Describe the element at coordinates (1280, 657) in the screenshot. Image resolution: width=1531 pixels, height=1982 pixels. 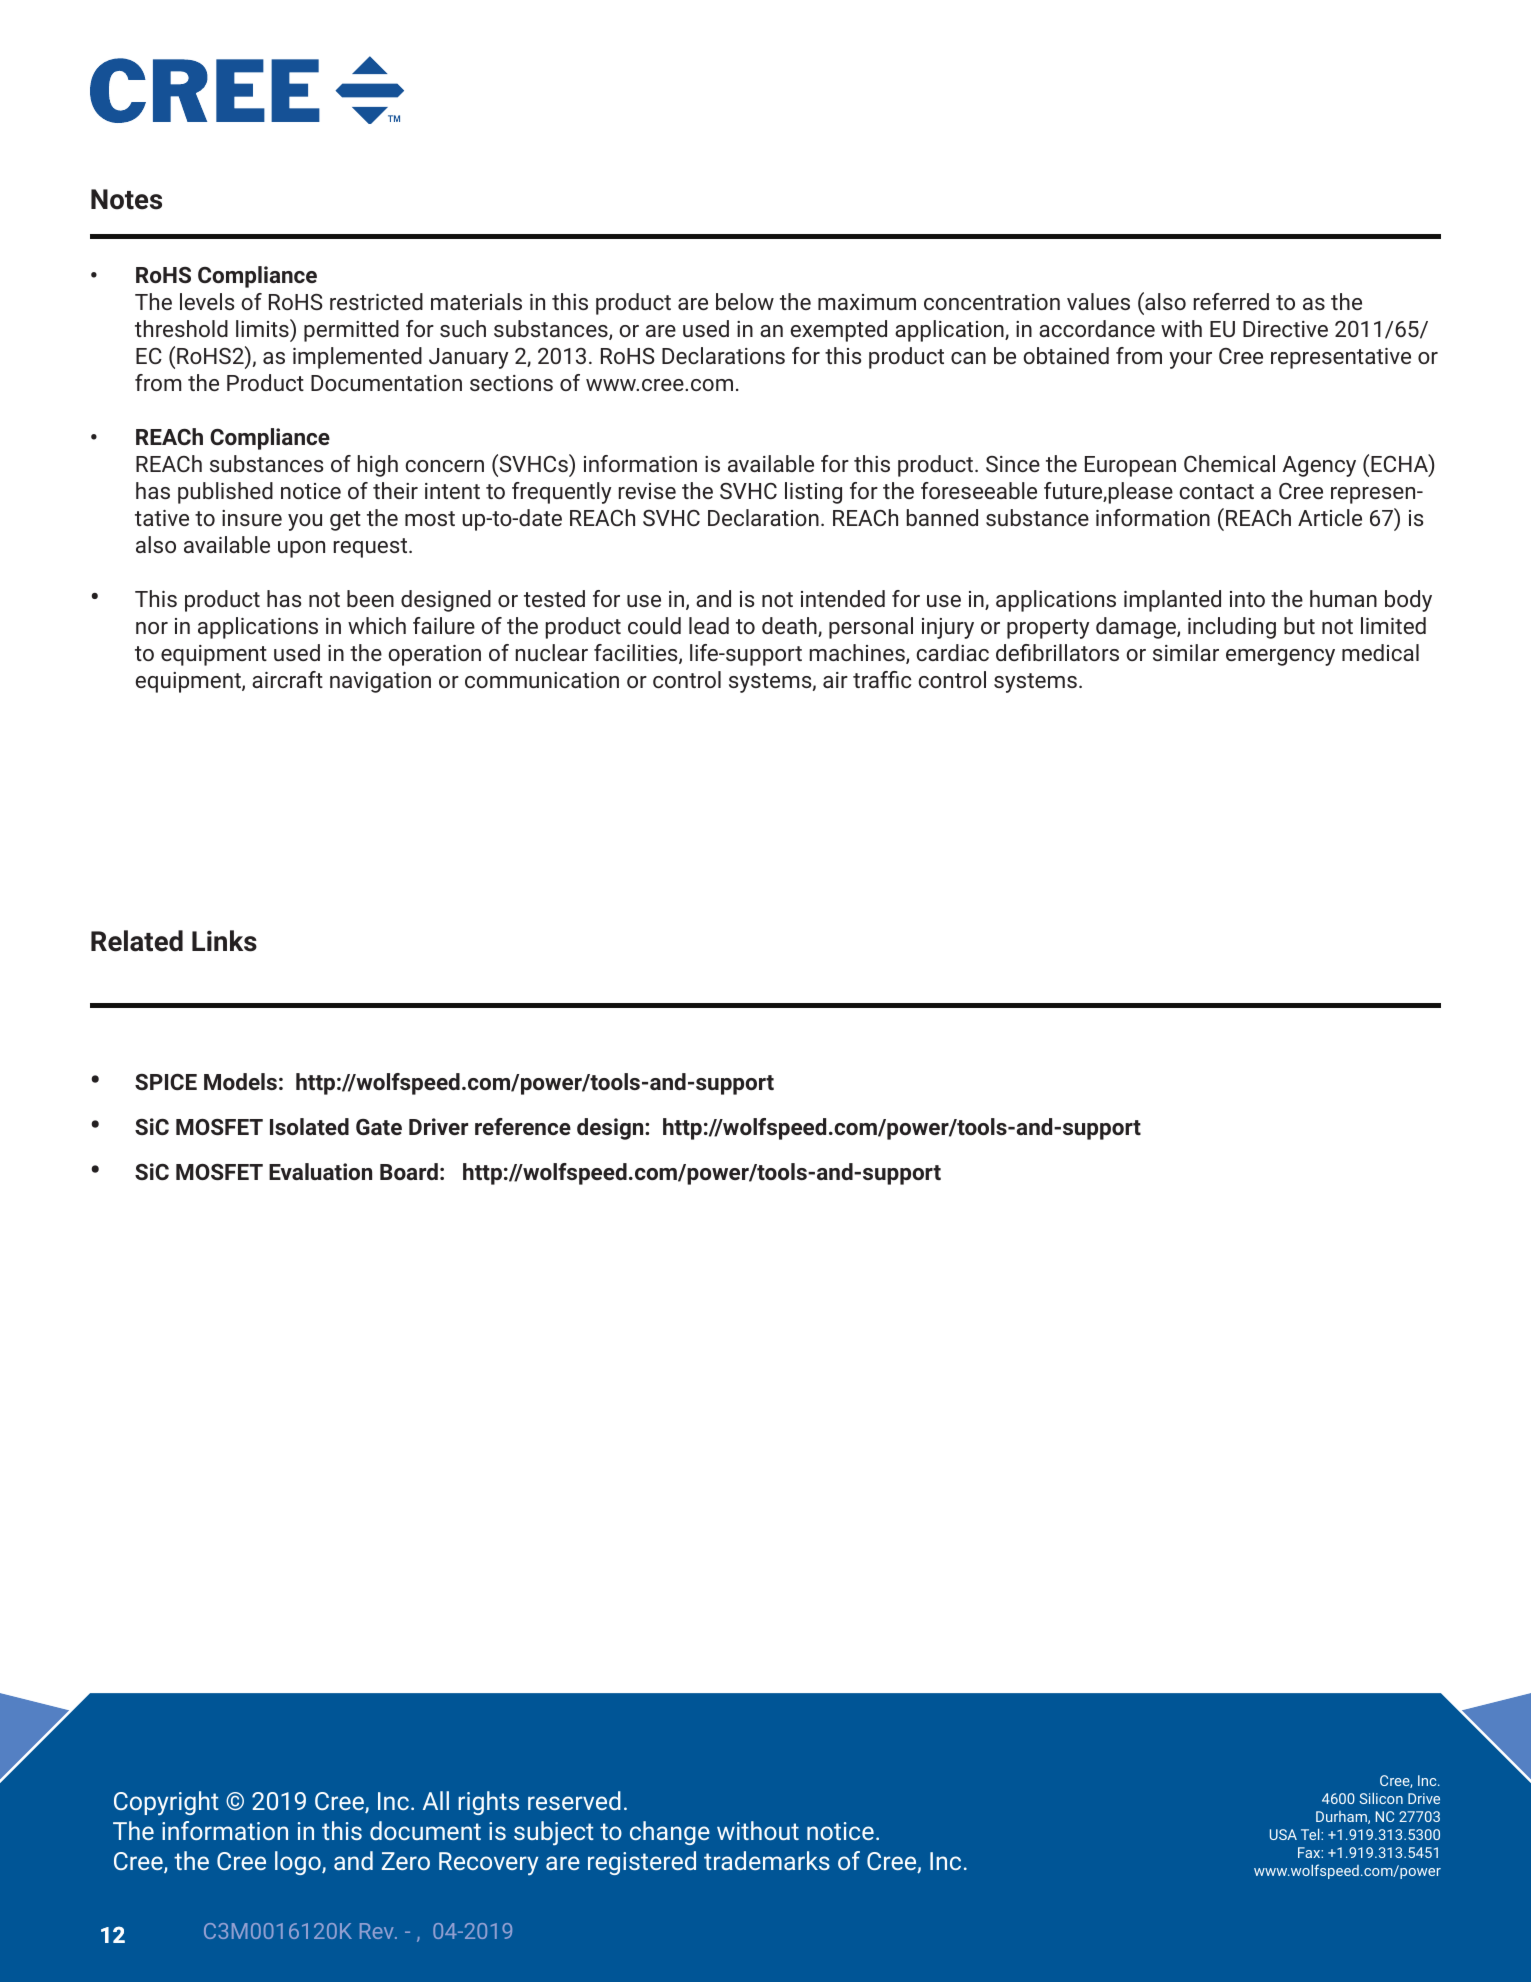
I see `emergency` at that location.
